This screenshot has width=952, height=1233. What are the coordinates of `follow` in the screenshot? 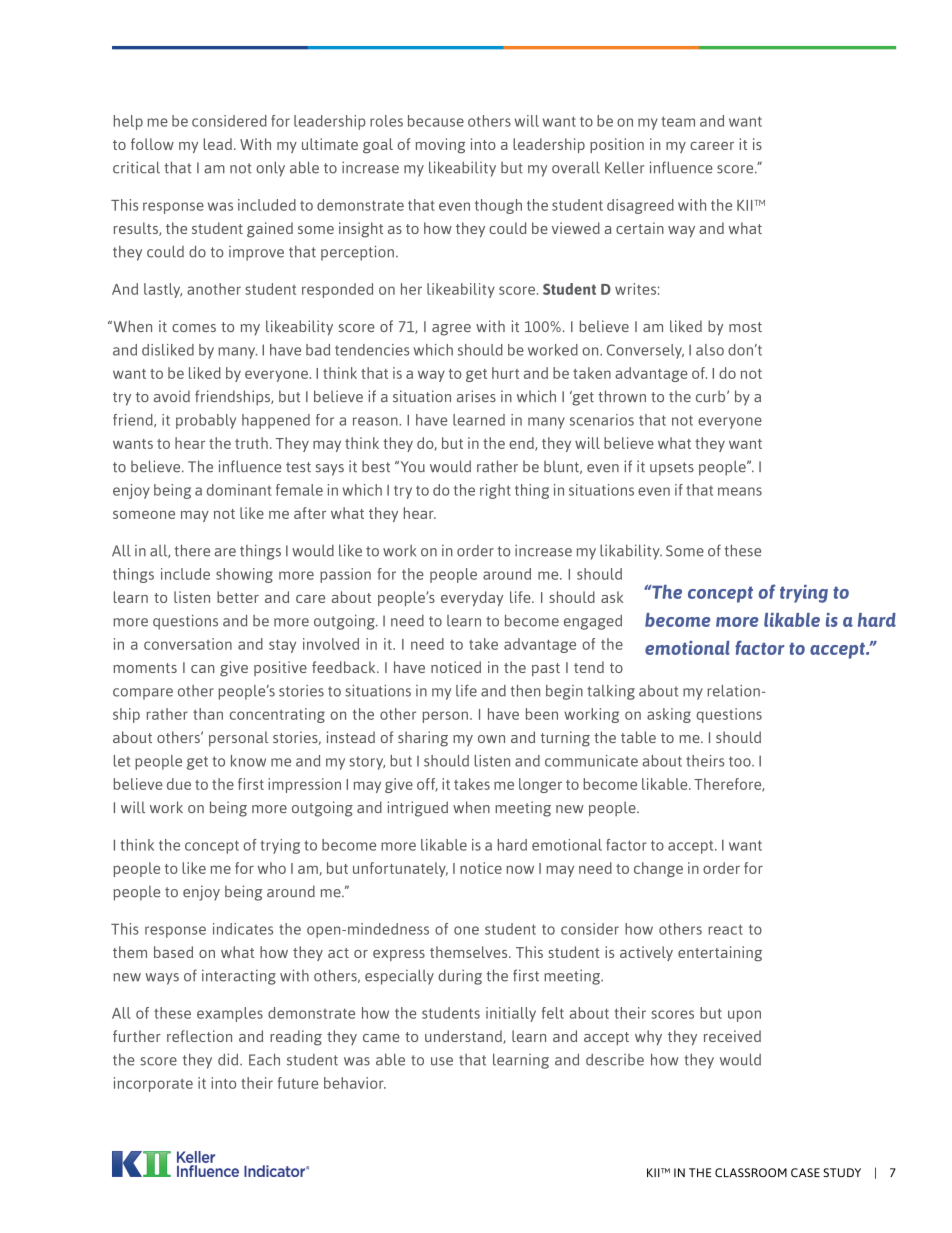 It's located at (152, 144).
